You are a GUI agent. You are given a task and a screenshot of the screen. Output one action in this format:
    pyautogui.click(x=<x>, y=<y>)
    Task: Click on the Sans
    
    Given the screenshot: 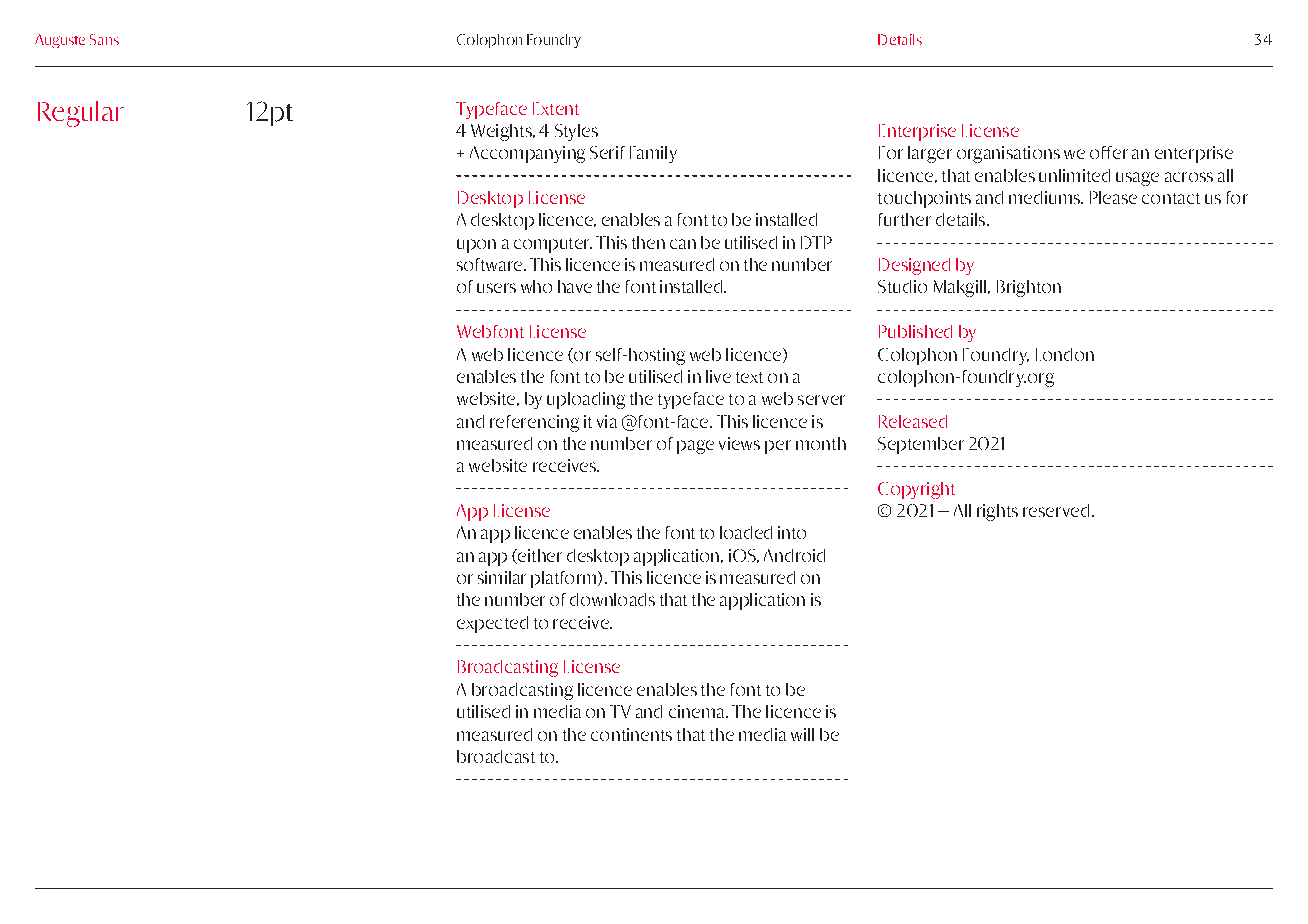 What is the action you would take?
    pyautogui.click(x=104, y=39)
